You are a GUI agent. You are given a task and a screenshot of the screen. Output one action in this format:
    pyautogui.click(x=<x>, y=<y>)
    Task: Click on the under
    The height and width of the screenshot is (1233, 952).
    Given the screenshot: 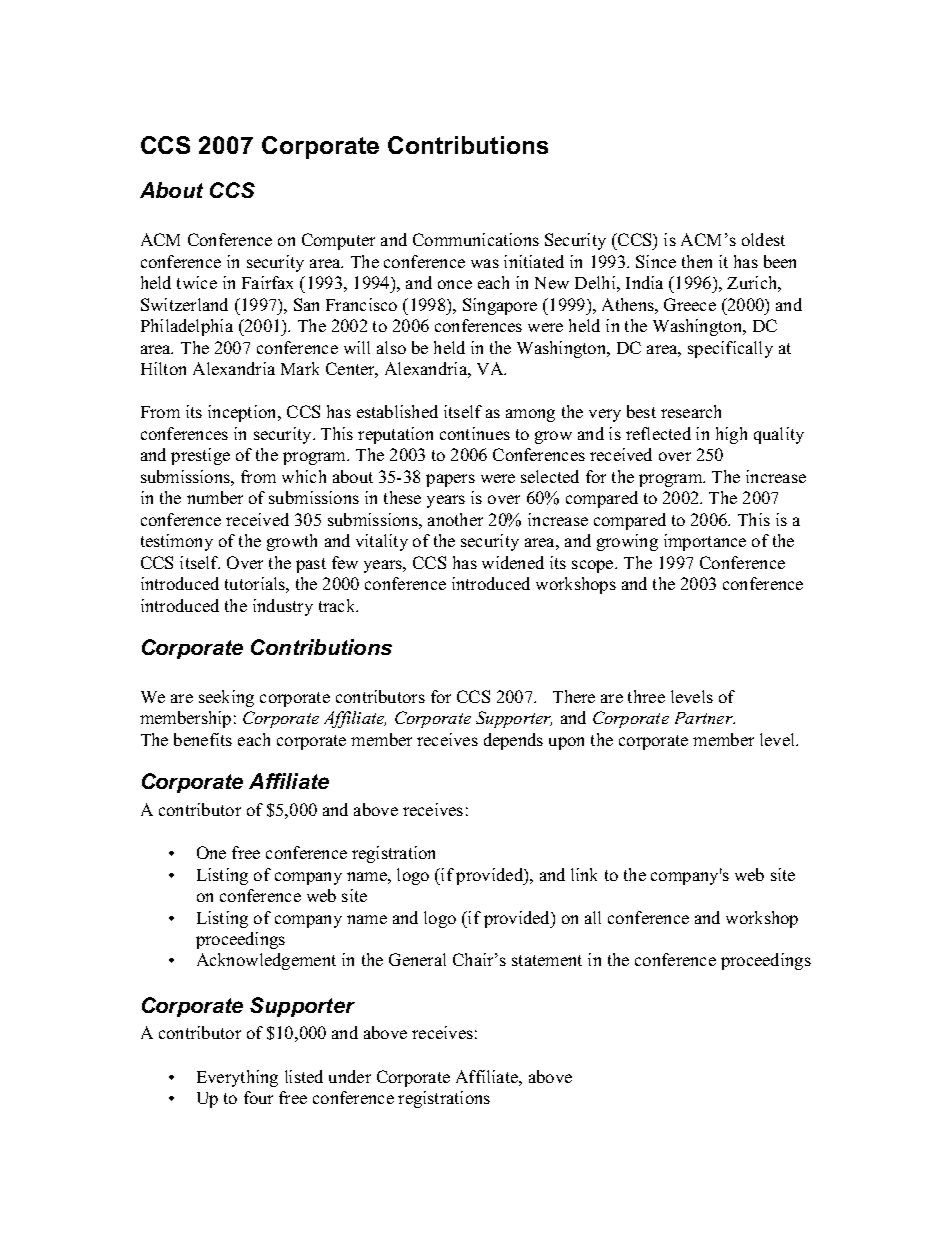 What is the action you would take?
    pyautogui.click(x=350, y=1076)
